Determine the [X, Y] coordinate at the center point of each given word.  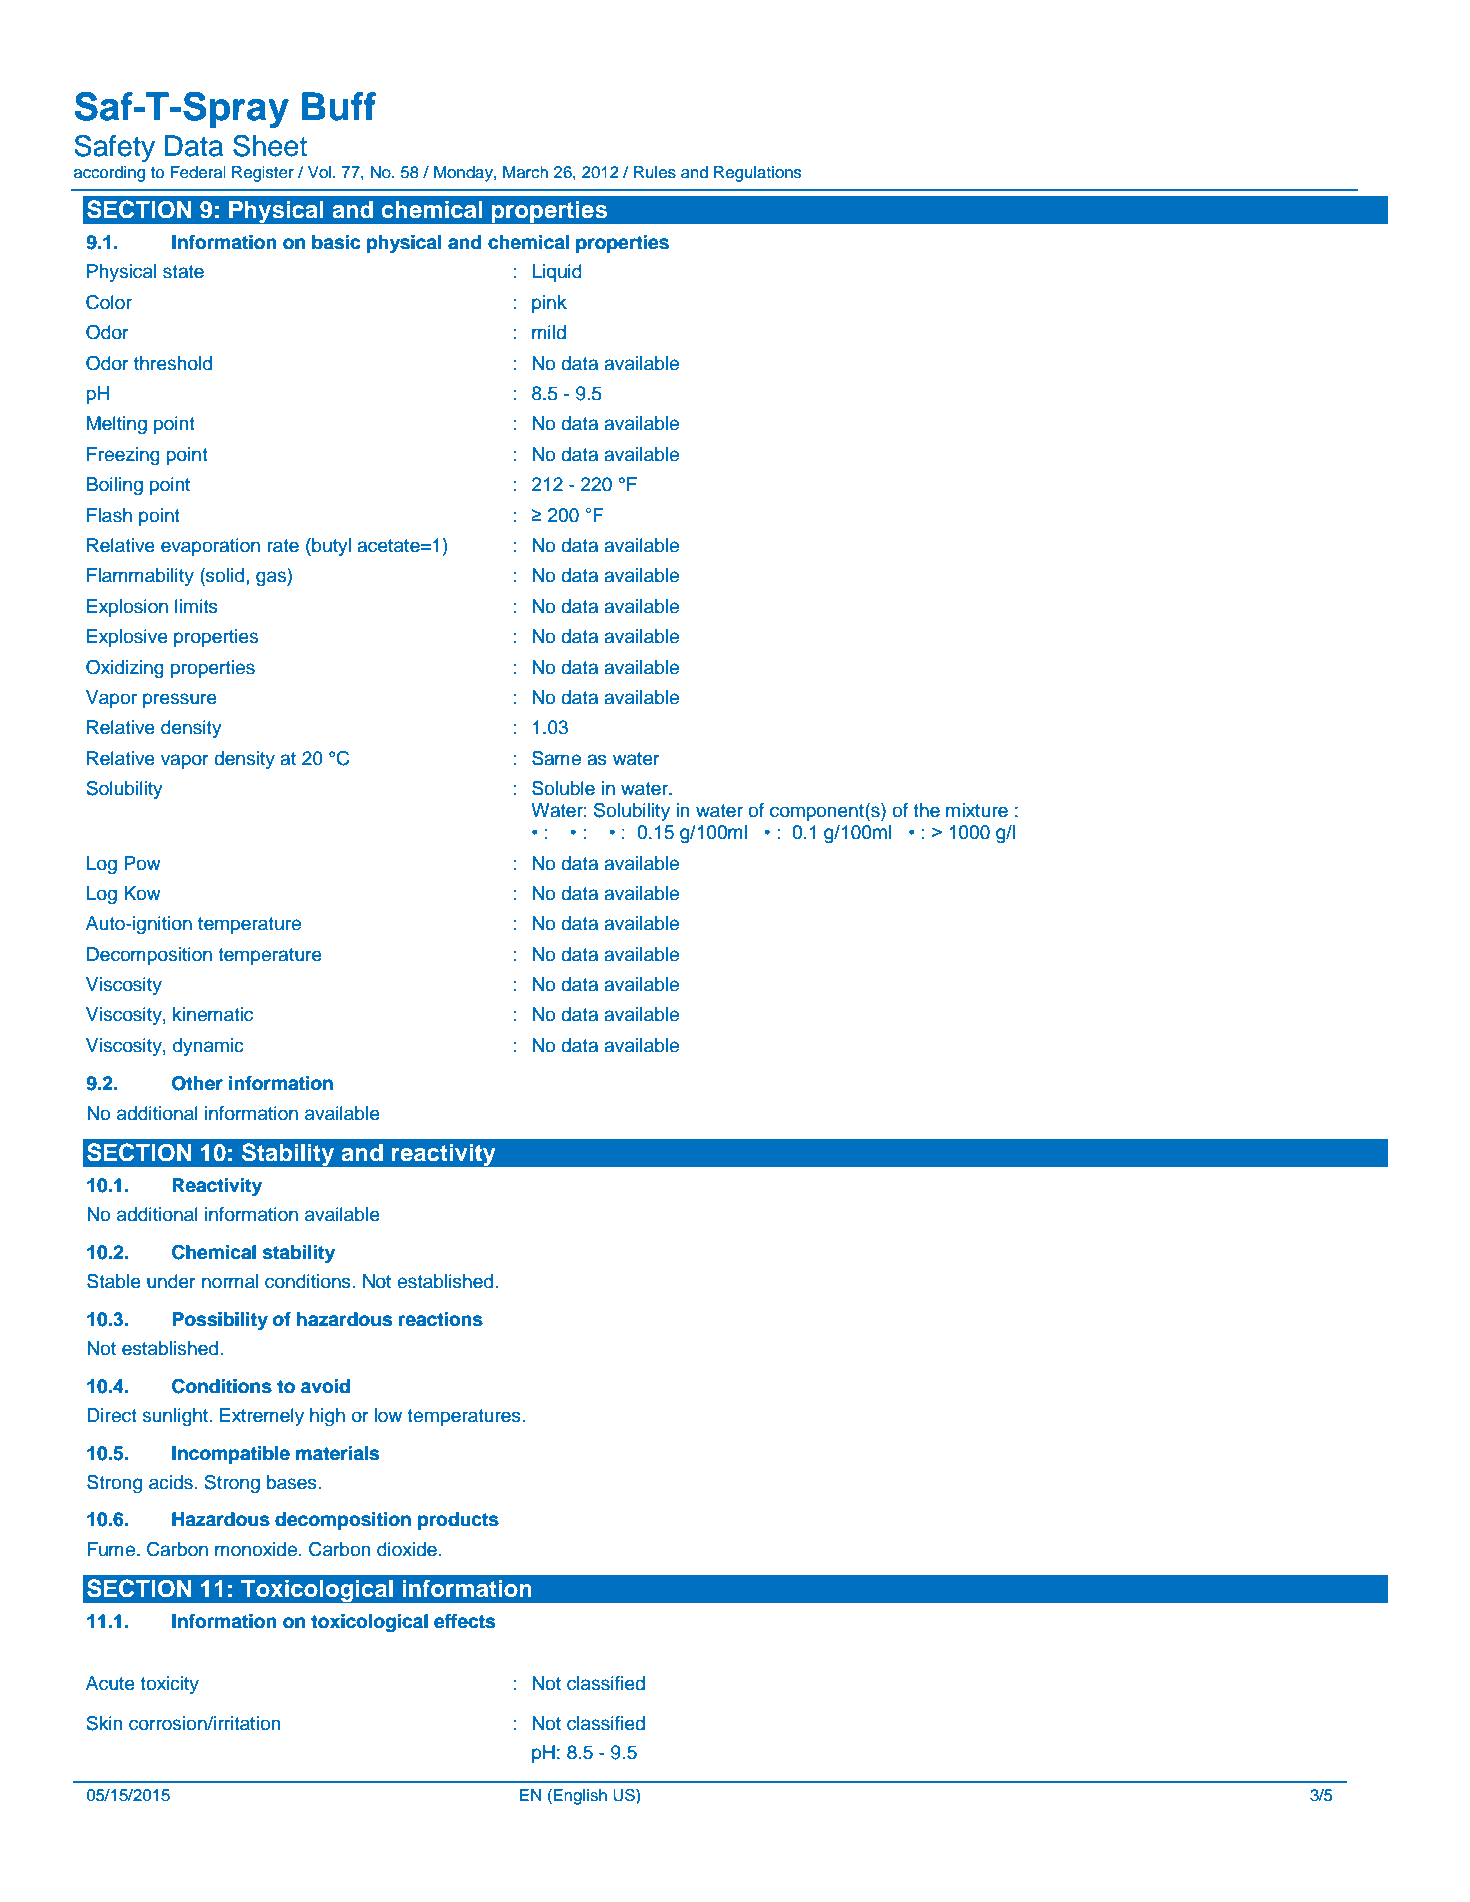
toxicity [169, 1685]
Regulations [758, 174]
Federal [198, 172]
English [580, 1797]
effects [464, 1621]
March [525, 172]
